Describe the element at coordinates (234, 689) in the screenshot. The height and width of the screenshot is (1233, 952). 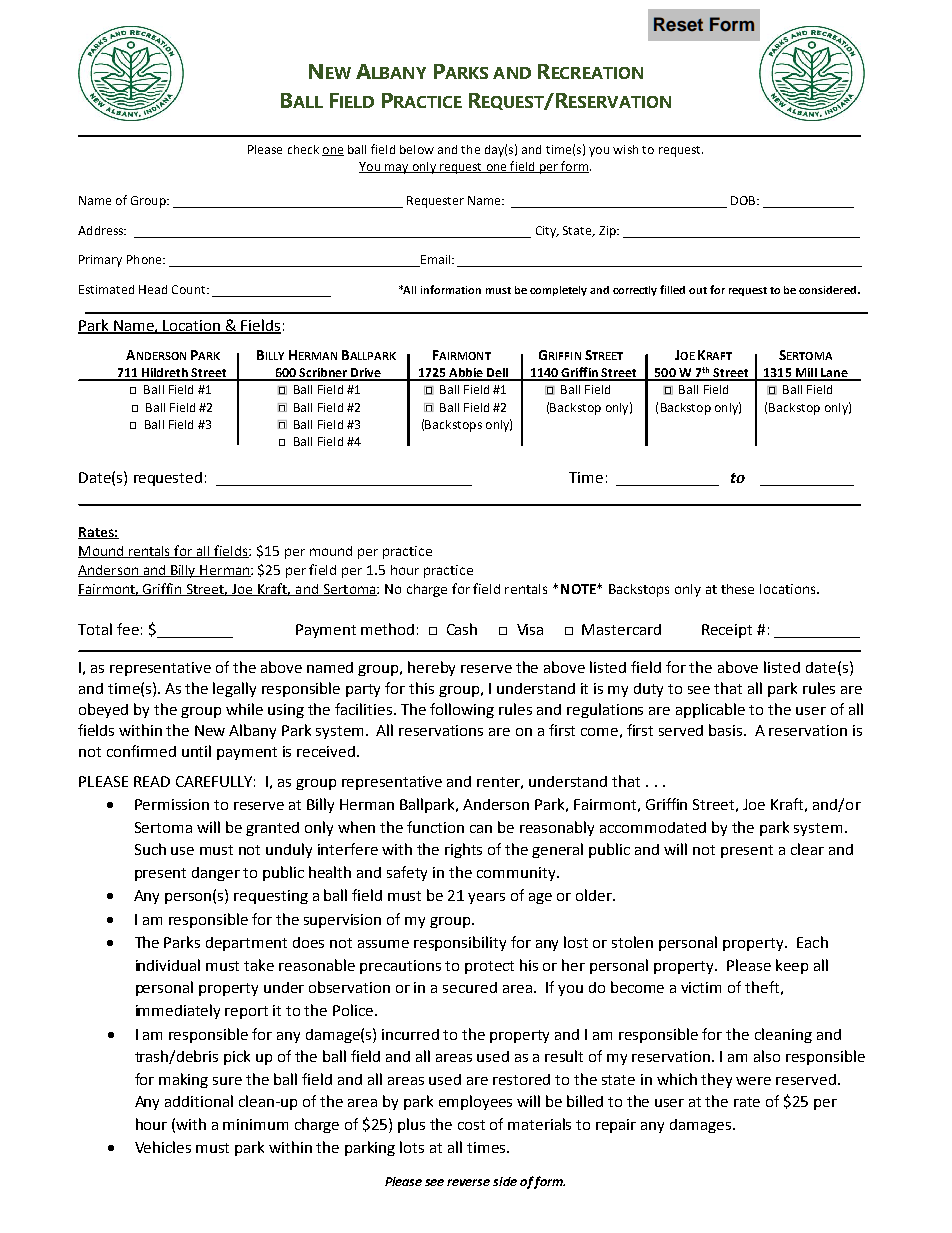
I see `legally` at that location.
